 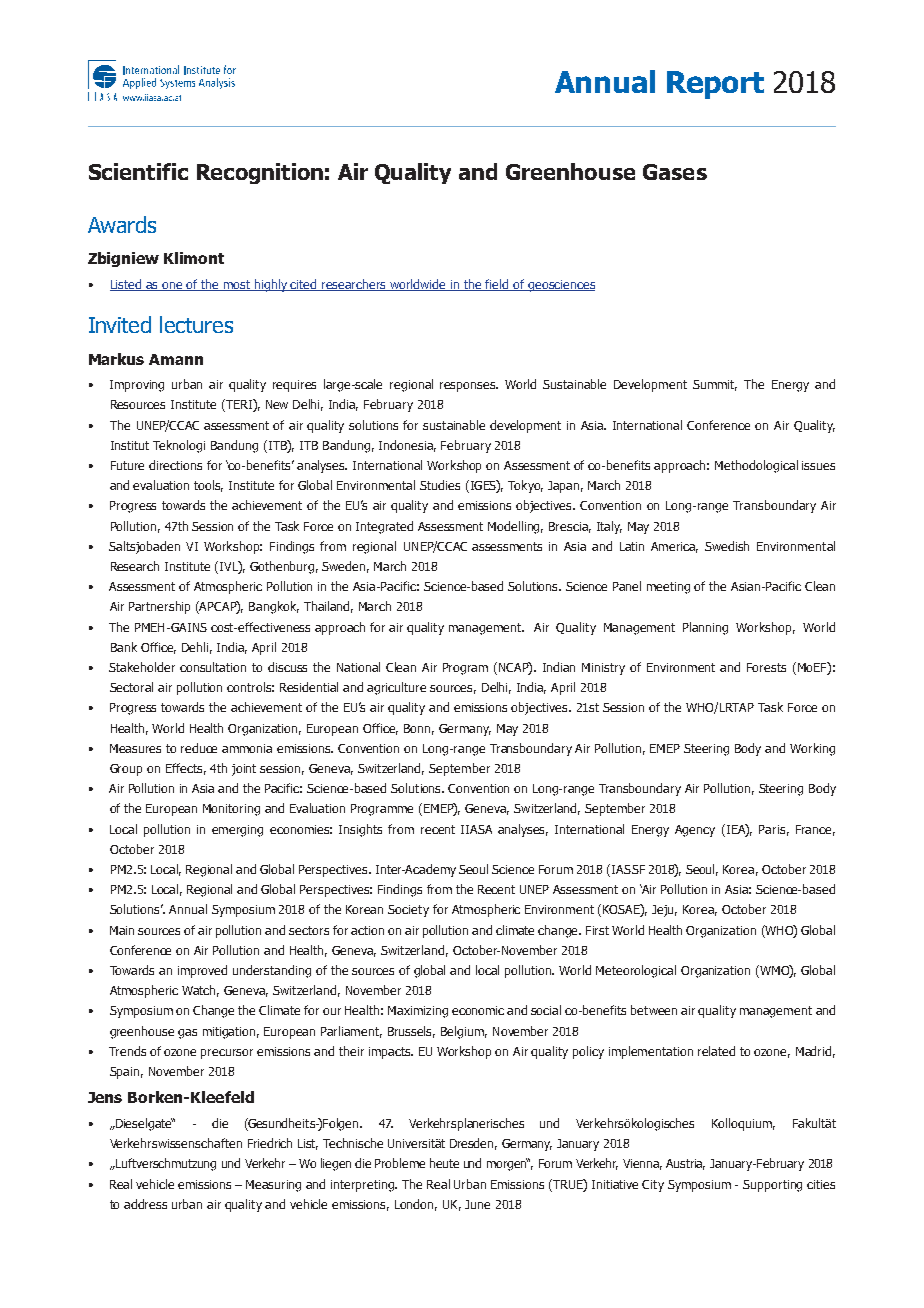 What do you see at coordinates (175, 465) in the screenshot?
I see `directions` at bounding box center [175, 465].
